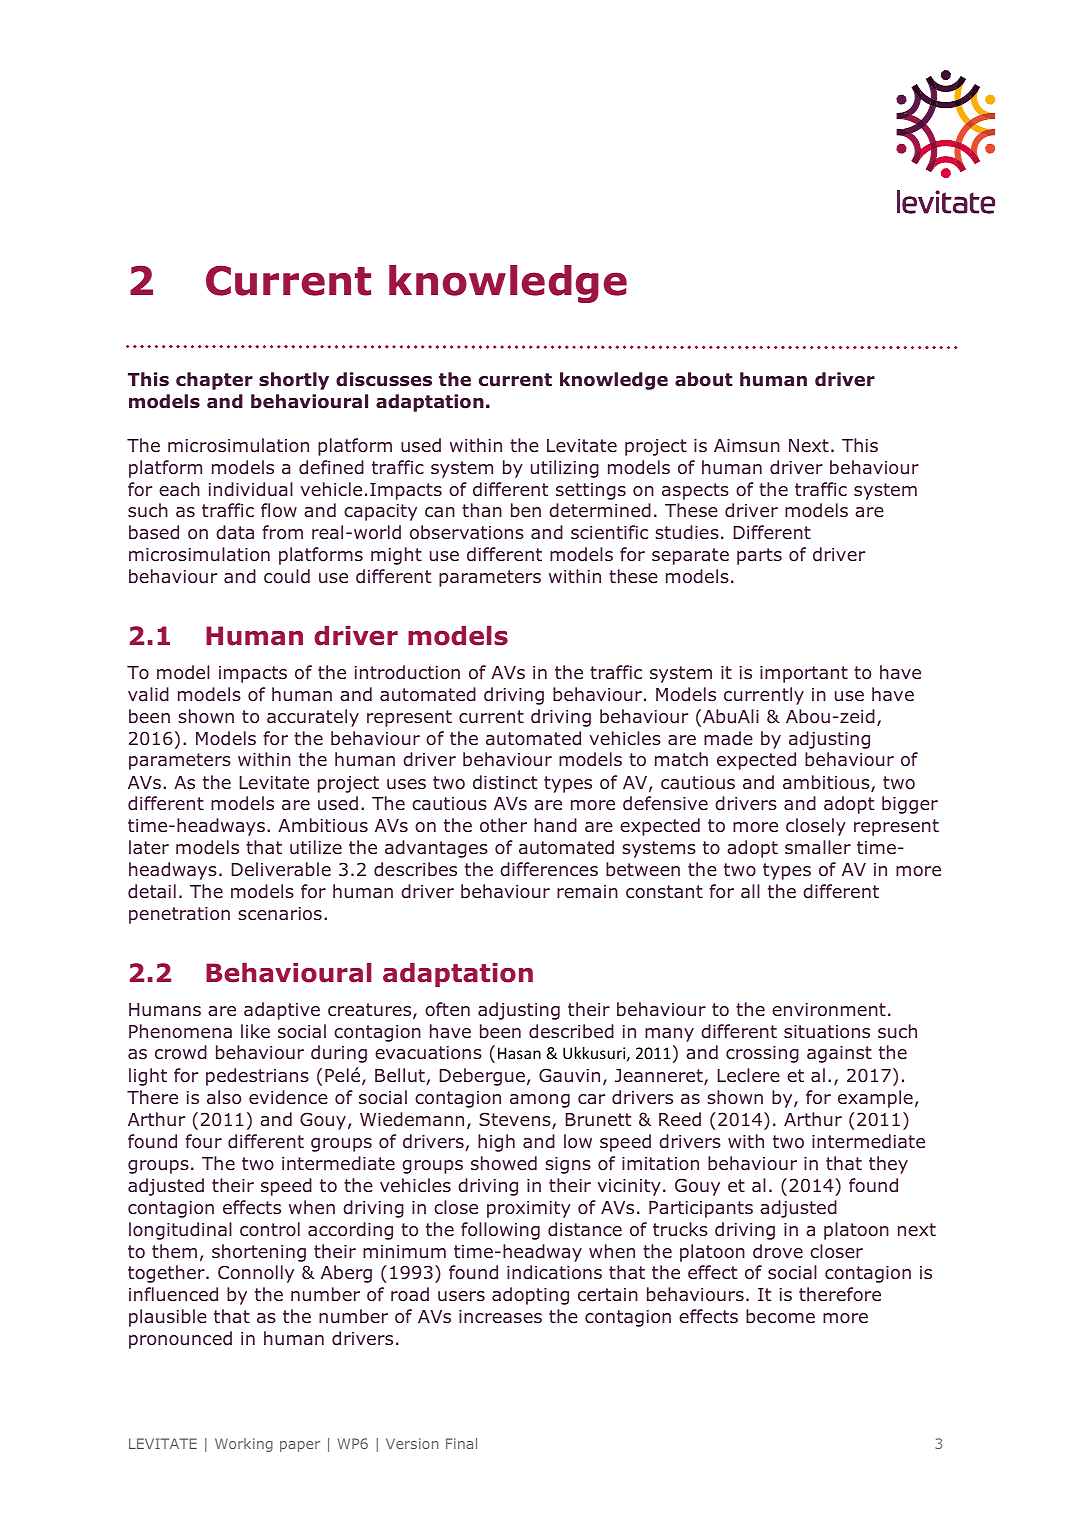 This screenshot has height=1516, width=1071. I want to click on could, so click(287, 576).
